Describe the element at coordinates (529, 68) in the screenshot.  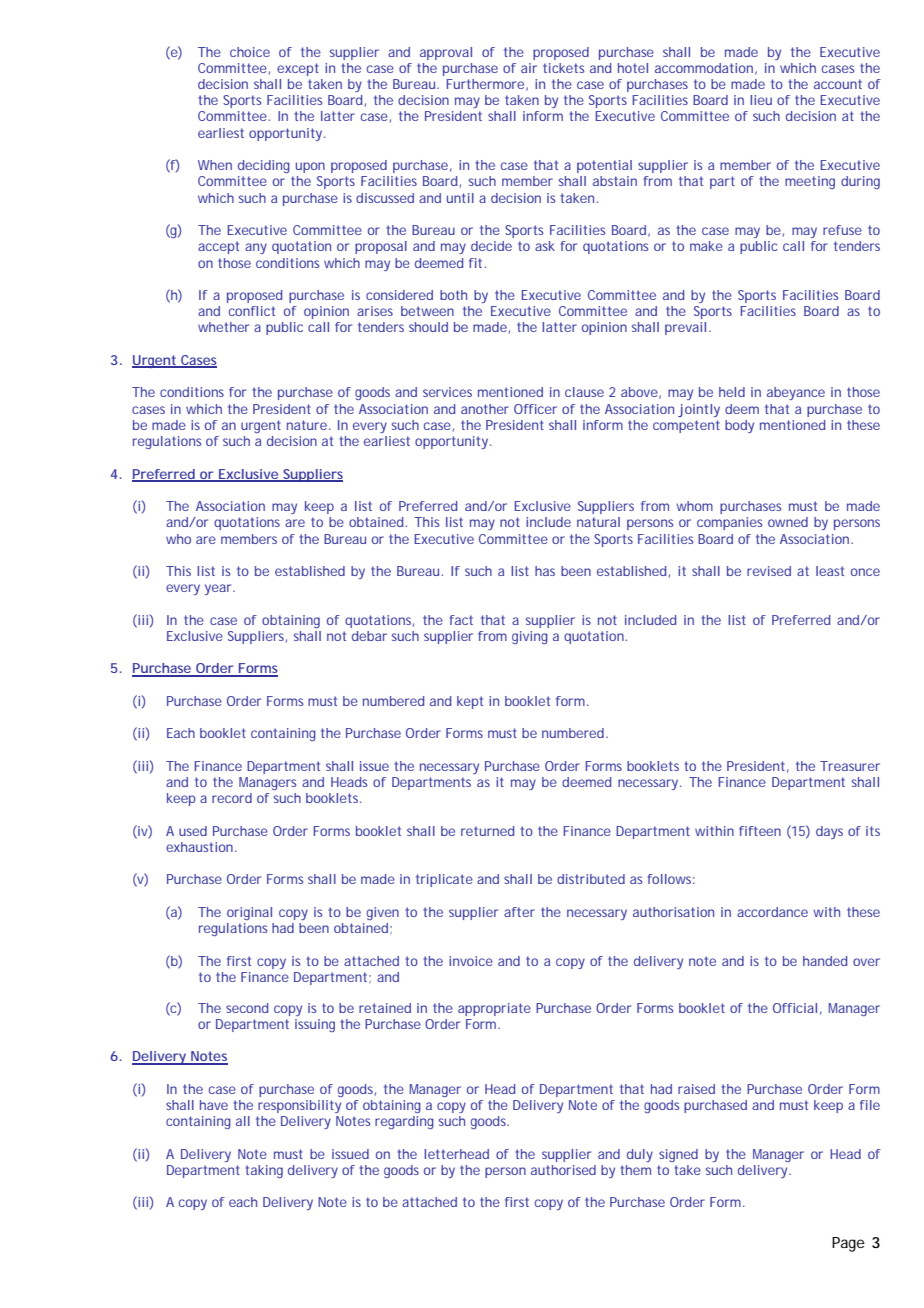
I see `air` at that location.
